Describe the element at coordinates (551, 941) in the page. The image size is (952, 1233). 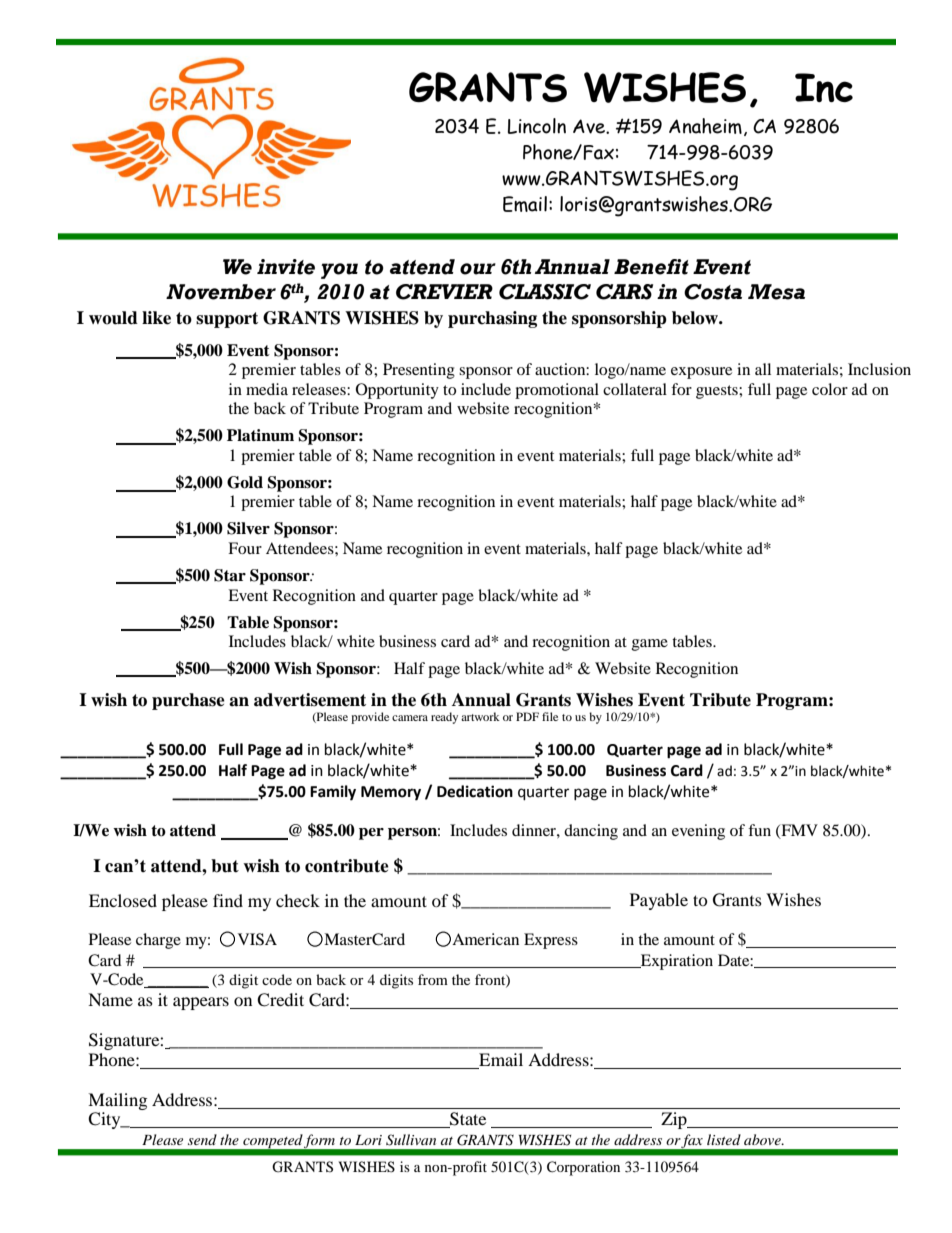
I see `Express` at that location.
